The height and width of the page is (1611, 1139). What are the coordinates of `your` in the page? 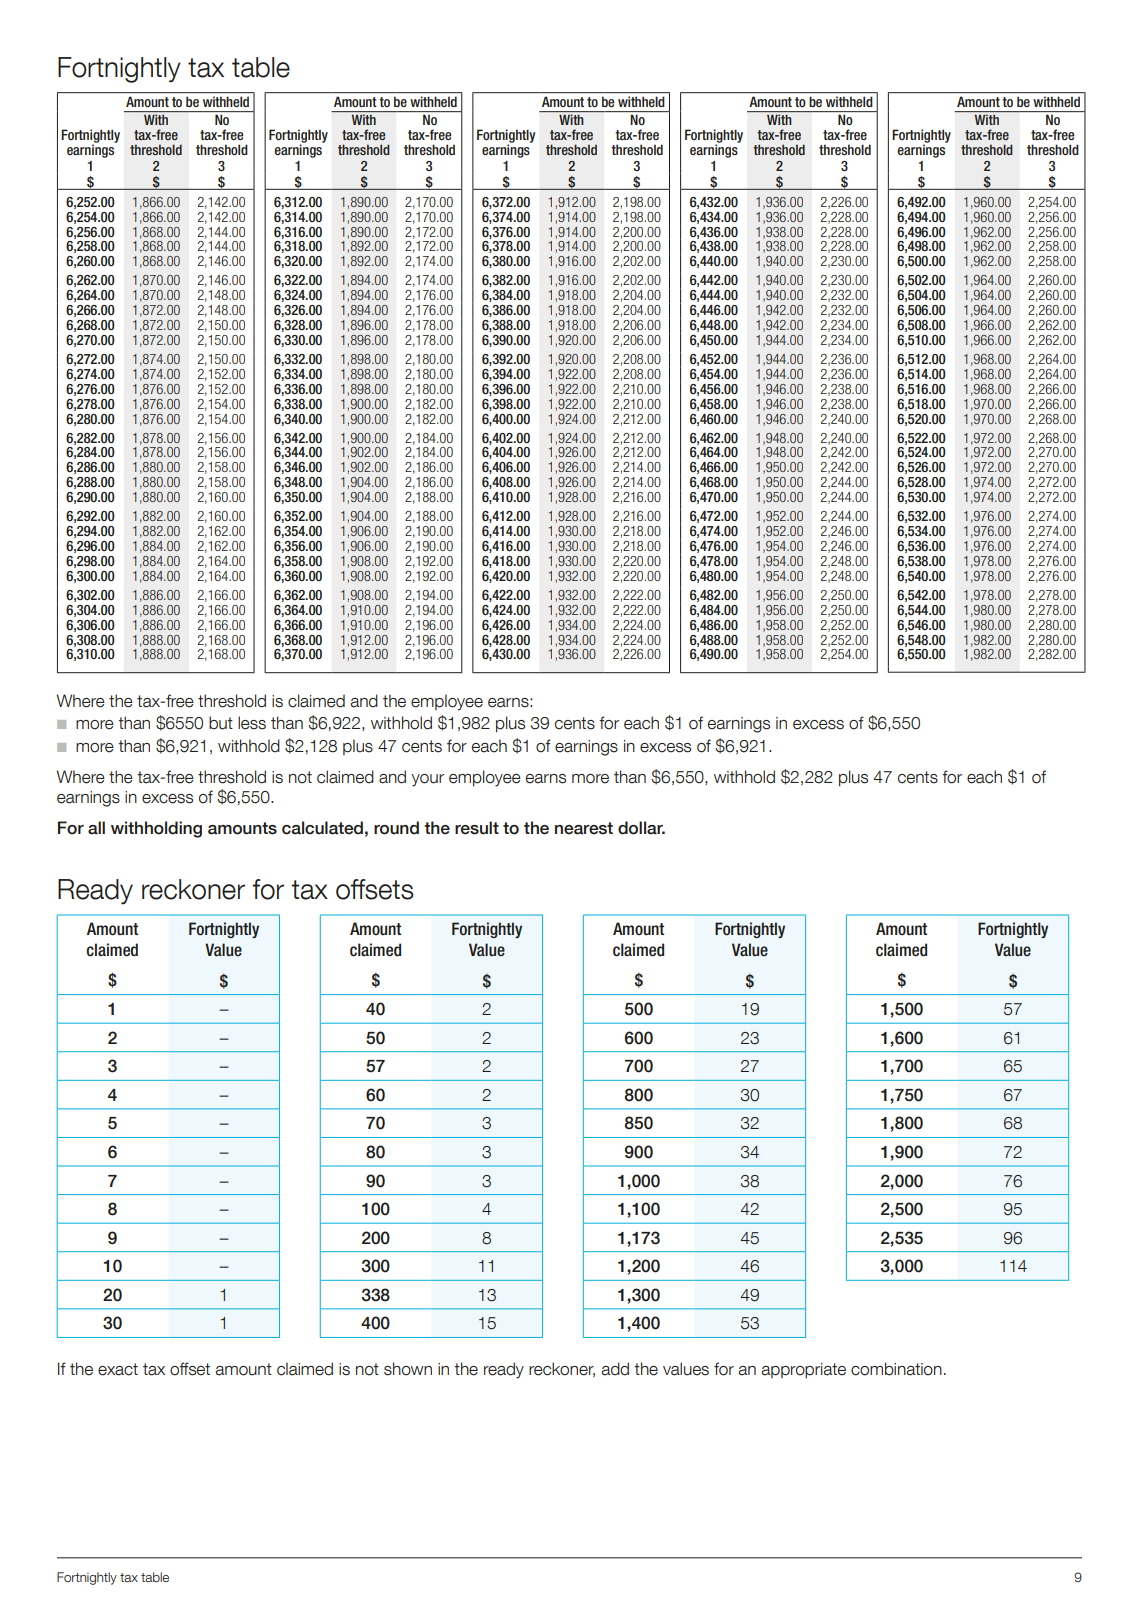 It's located at (428, 780).
